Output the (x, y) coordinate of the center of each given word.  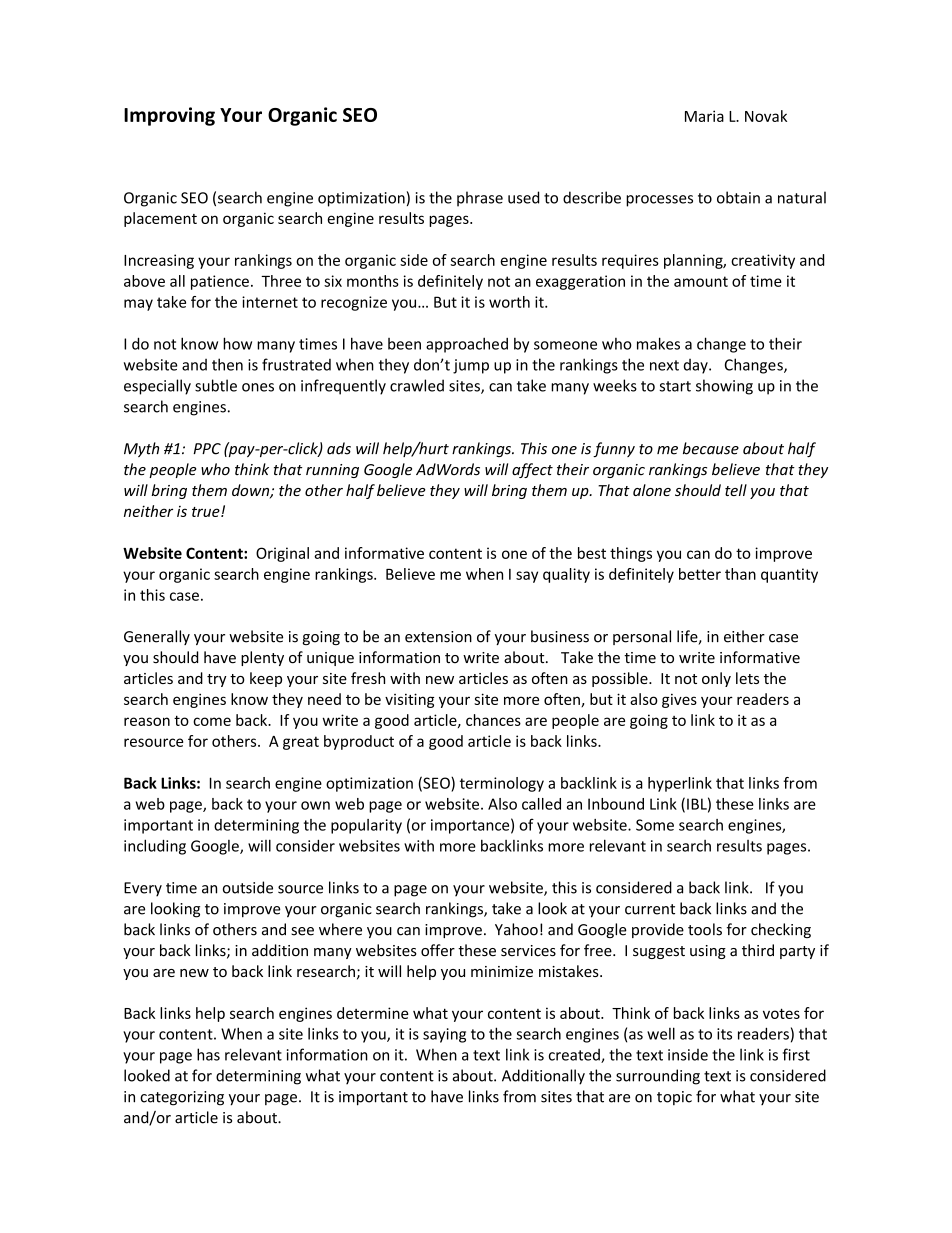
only (716, 679)
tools (705, 929)
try (217, 680)
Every (143, 889)
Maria (704, 116)
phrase (480, 199)
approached (467, 345)
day (697, 366)
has (208, 1054)
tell (736, 490)
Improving (169, 116)
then (227, 364)
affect (532, 470)
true (207, 512)
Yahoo (516, 929)
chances (493, 720)
